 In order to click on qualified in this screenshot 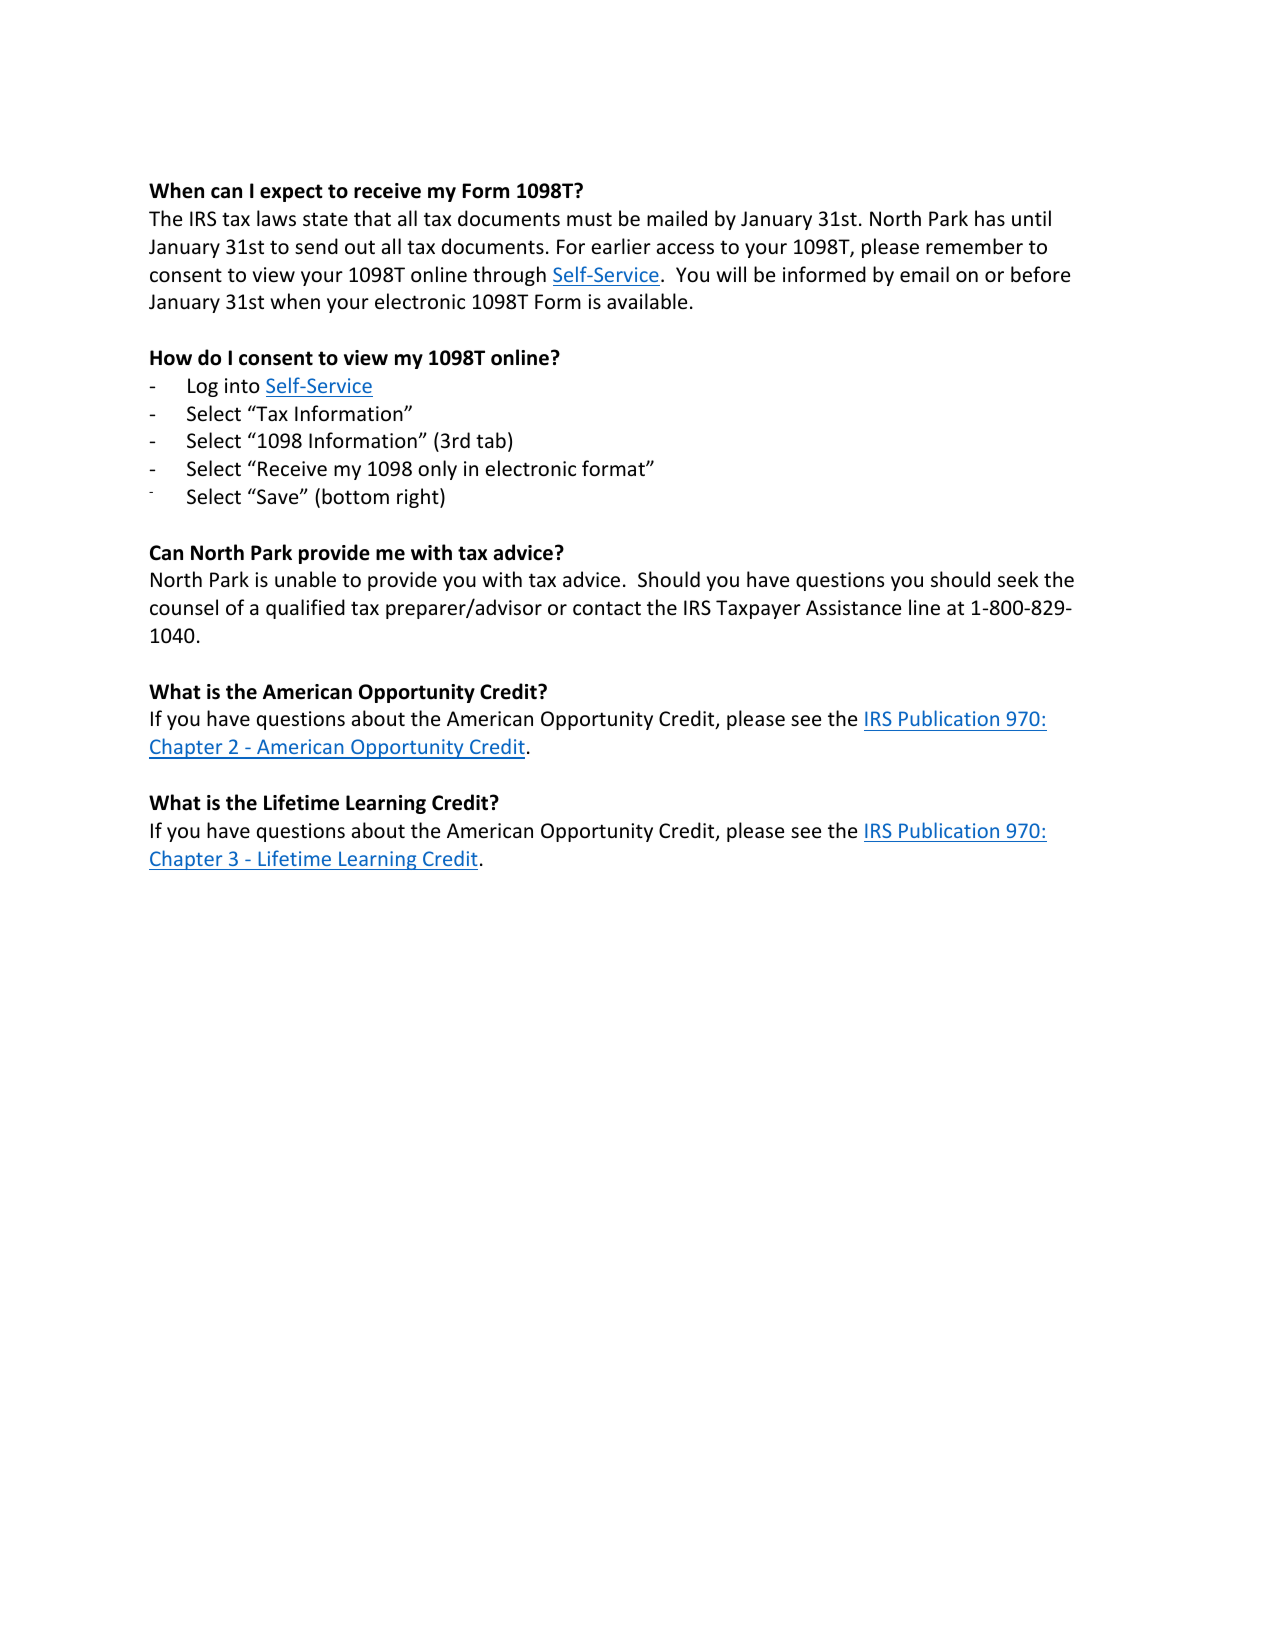, I will do `click(305, 609)`.
